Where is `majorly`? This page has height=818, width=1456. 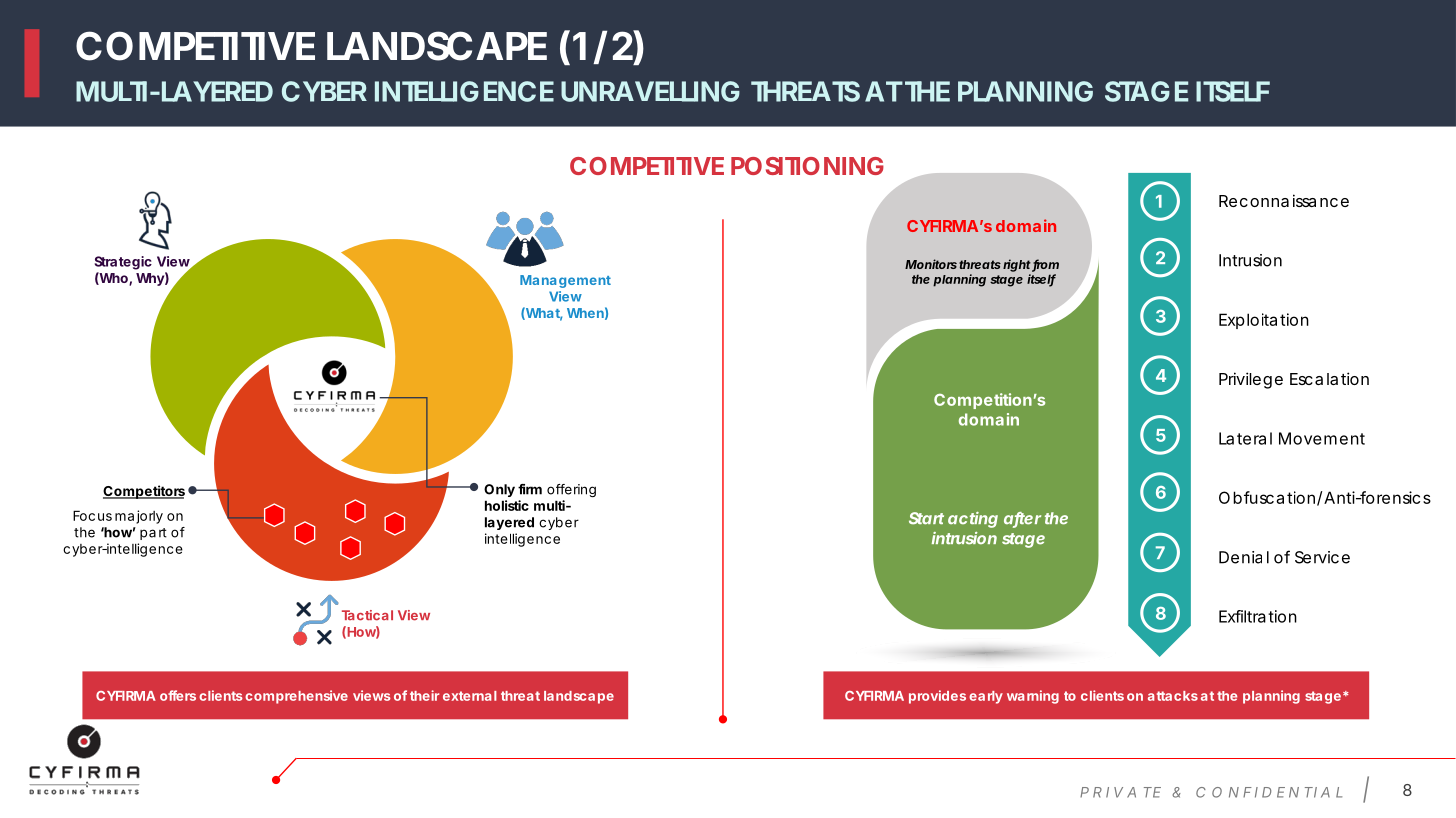
majorly is located at coordinates (139, 517).
